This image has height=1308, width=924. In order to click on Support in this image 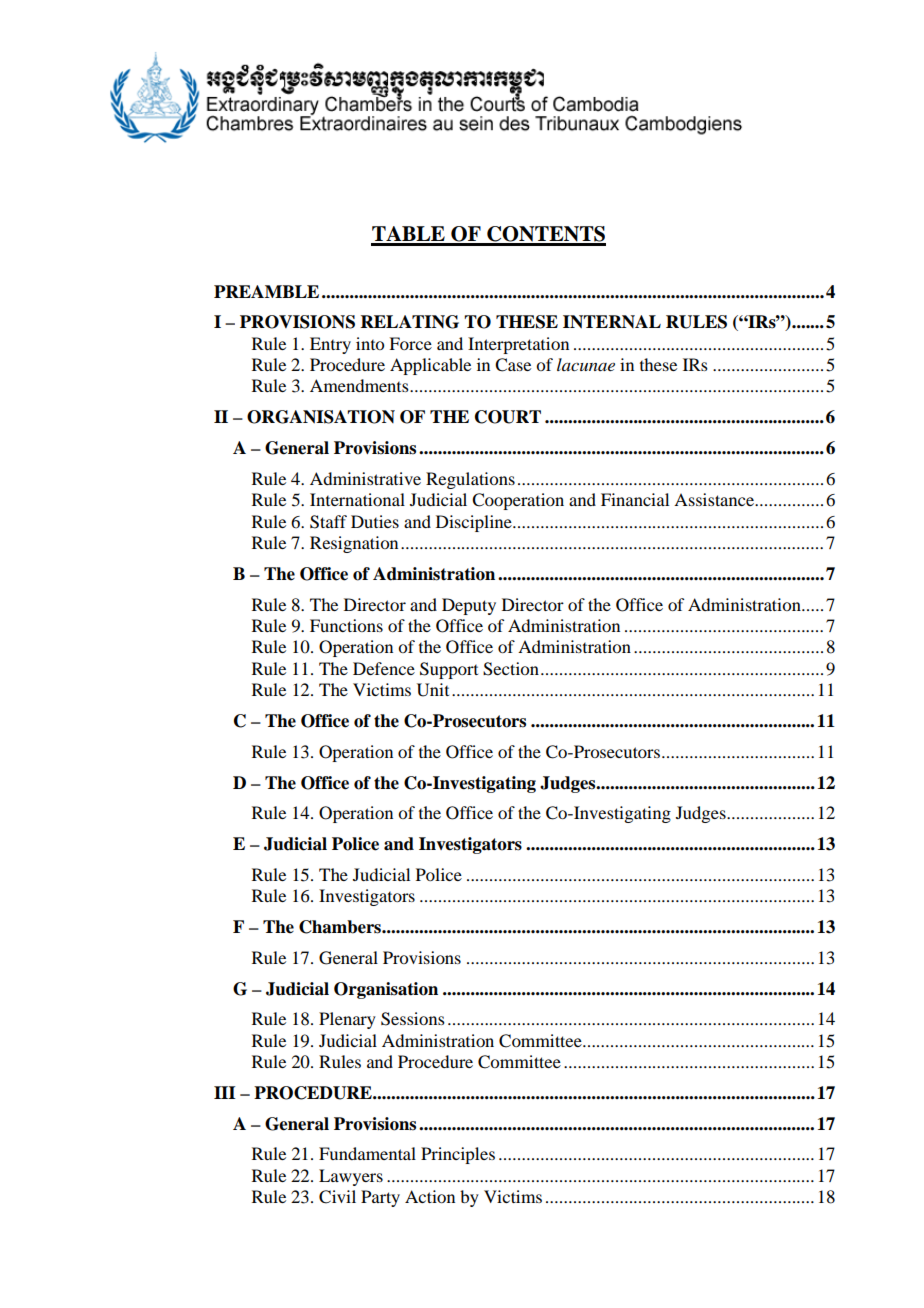, I will do `click(449, 670)`.
